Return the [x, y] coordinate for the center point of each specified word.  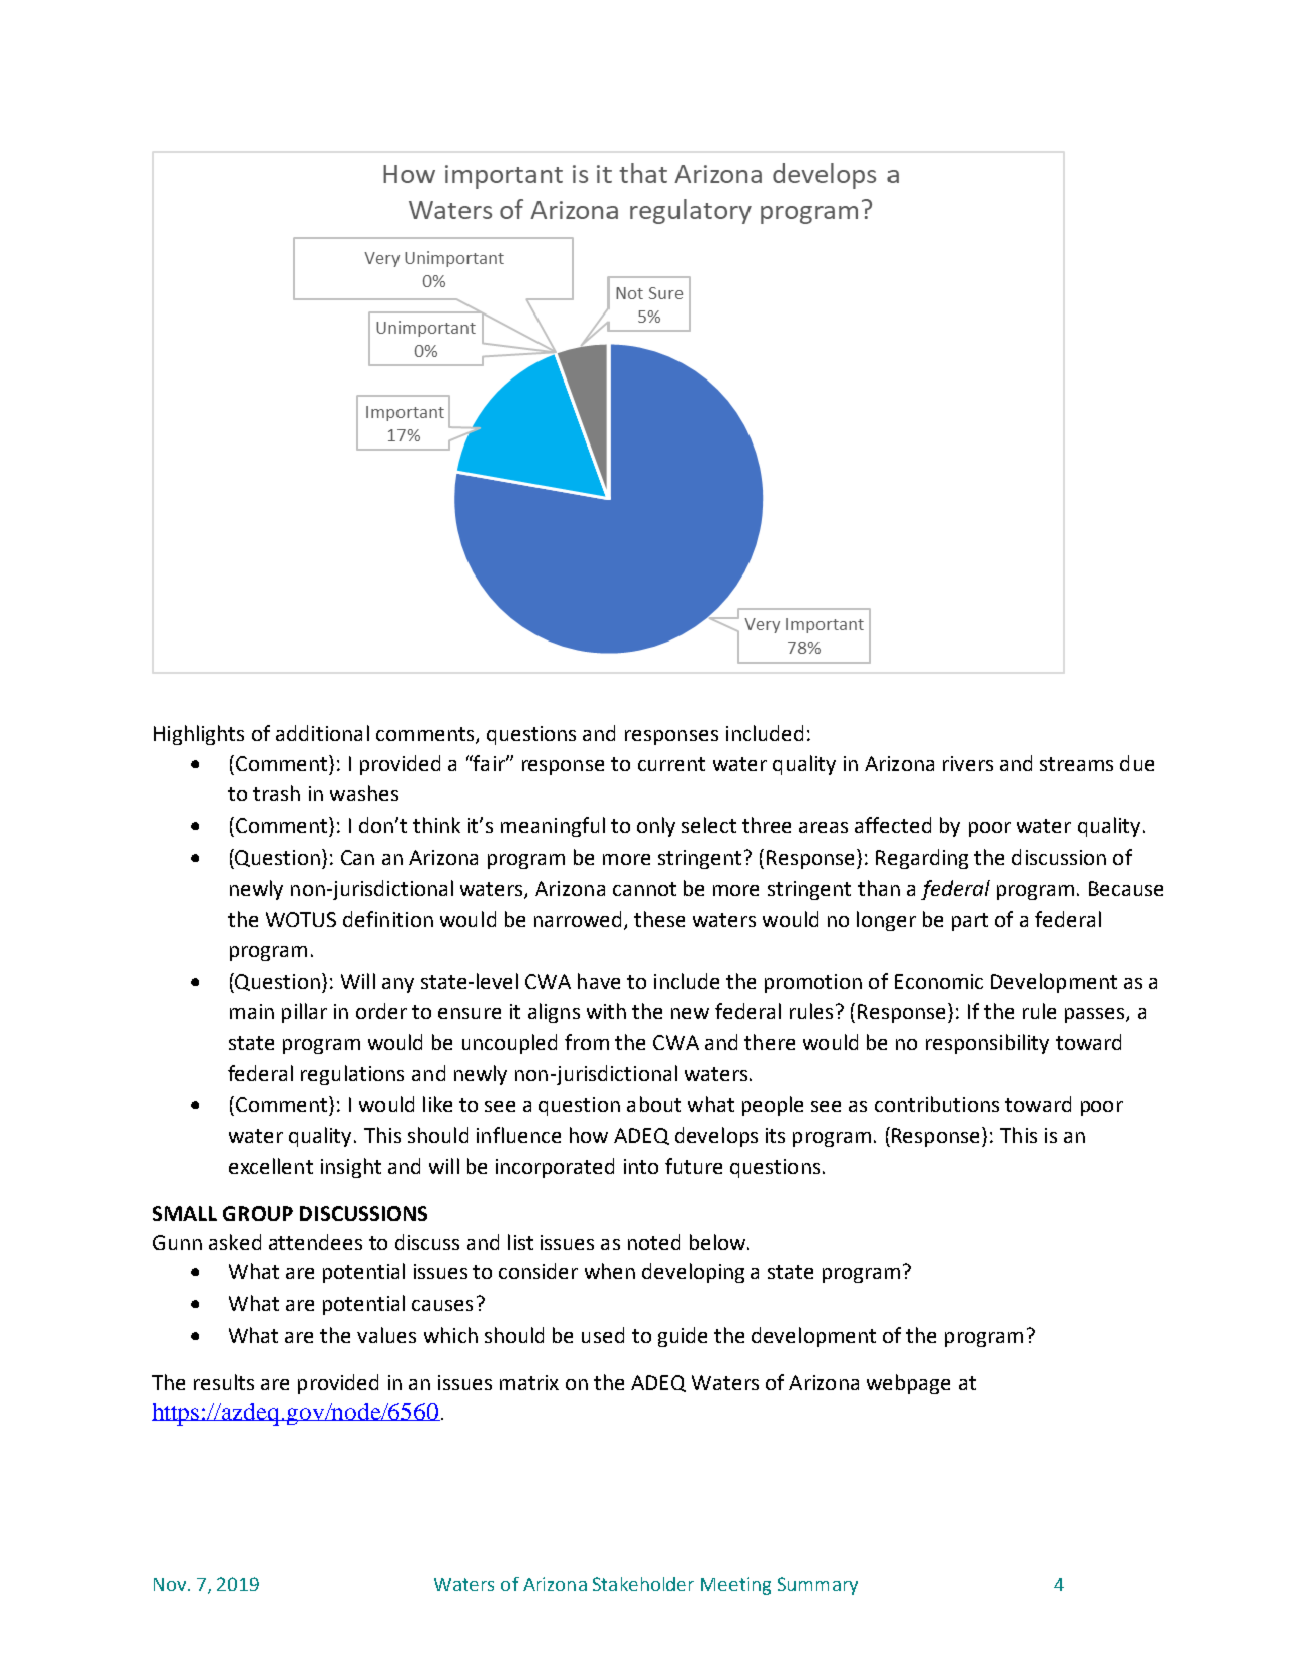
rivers [968, 763]
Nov [171, 1584]
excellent [271, 1166]
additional [322, 733]
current [671, 764]
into [641, 1166]
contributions [937, 1104]
